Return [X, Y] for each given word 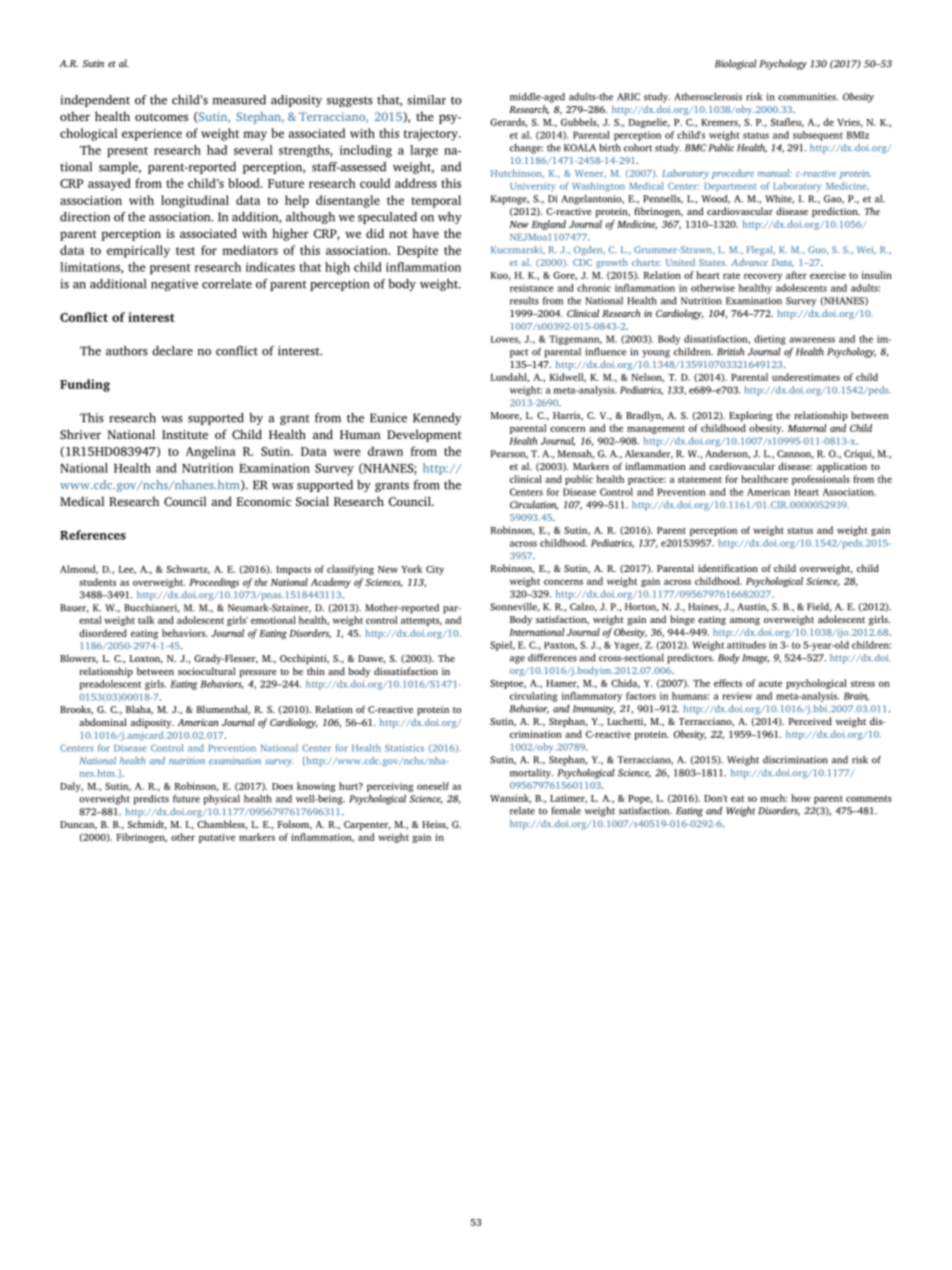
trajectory [432, 135]
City [435, 570]
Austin [753, 607]
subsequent [818, 136]
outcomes [161, 117]
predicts [151, 799]
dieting [770, 340]
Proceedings [214, 583]
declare [172, 351]
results [524, 301]
